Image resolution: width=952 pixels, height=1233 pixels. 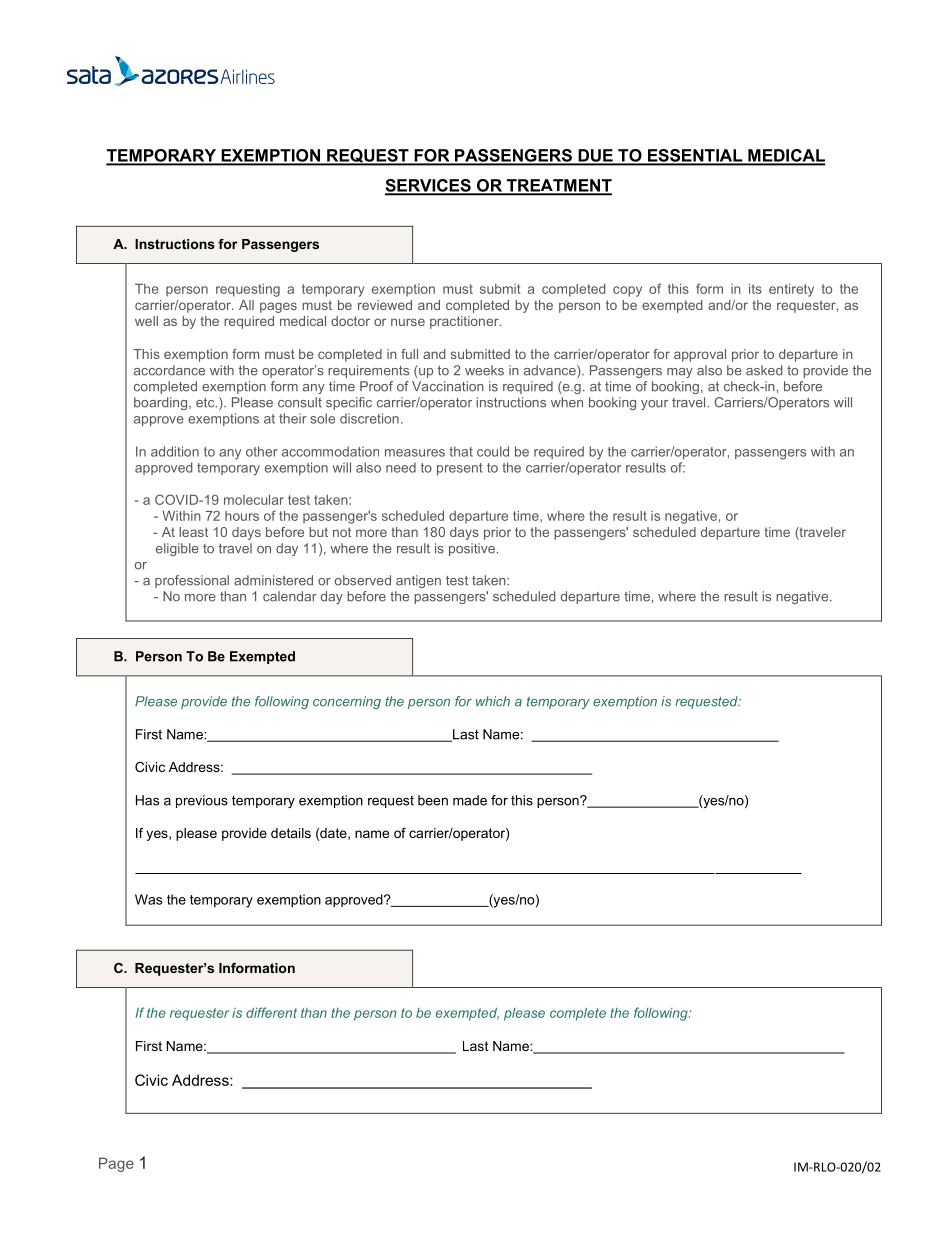 I want to click on made, so click(x=470, y=800).
